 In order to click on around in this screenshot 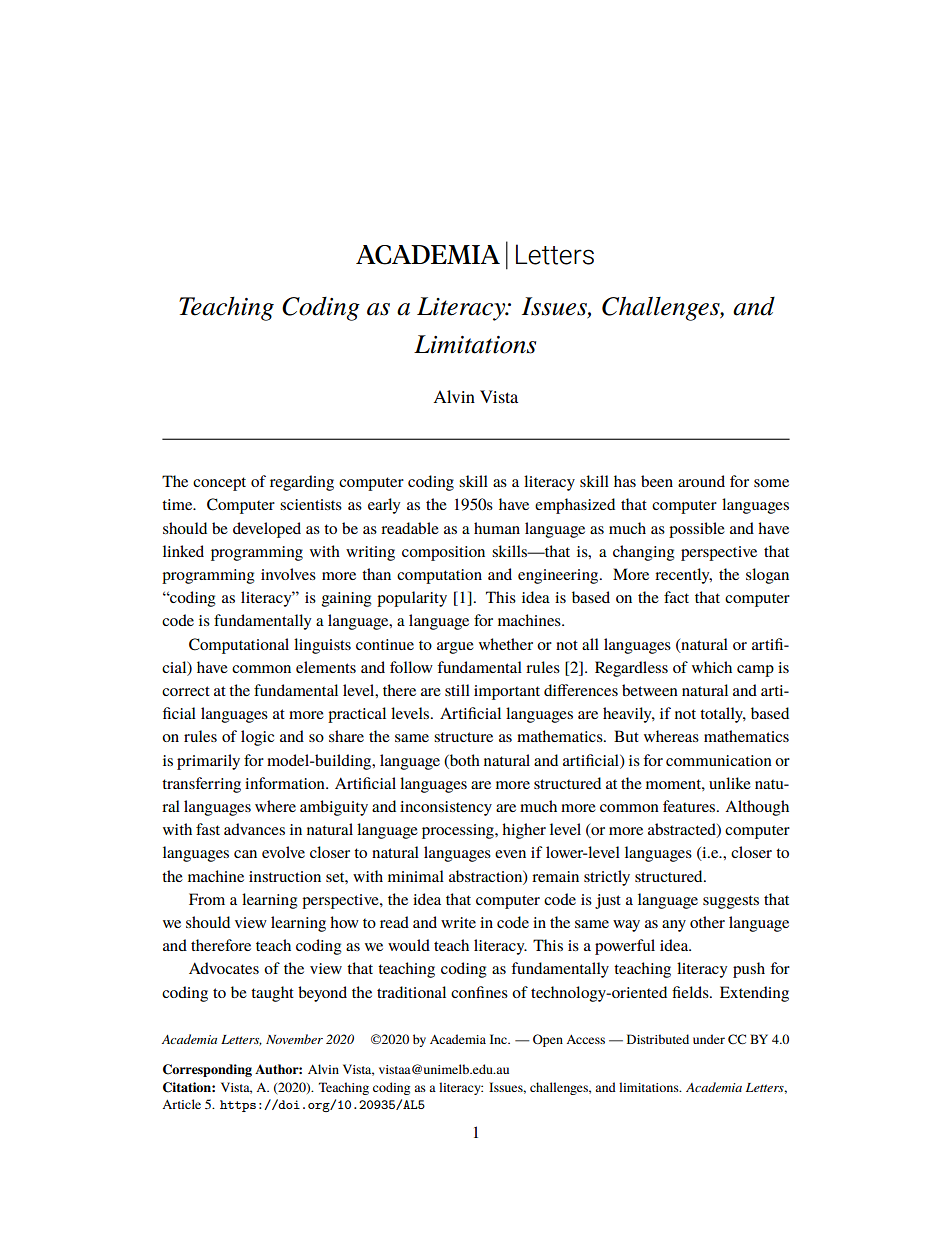, I will do `click(701, 481)`.
